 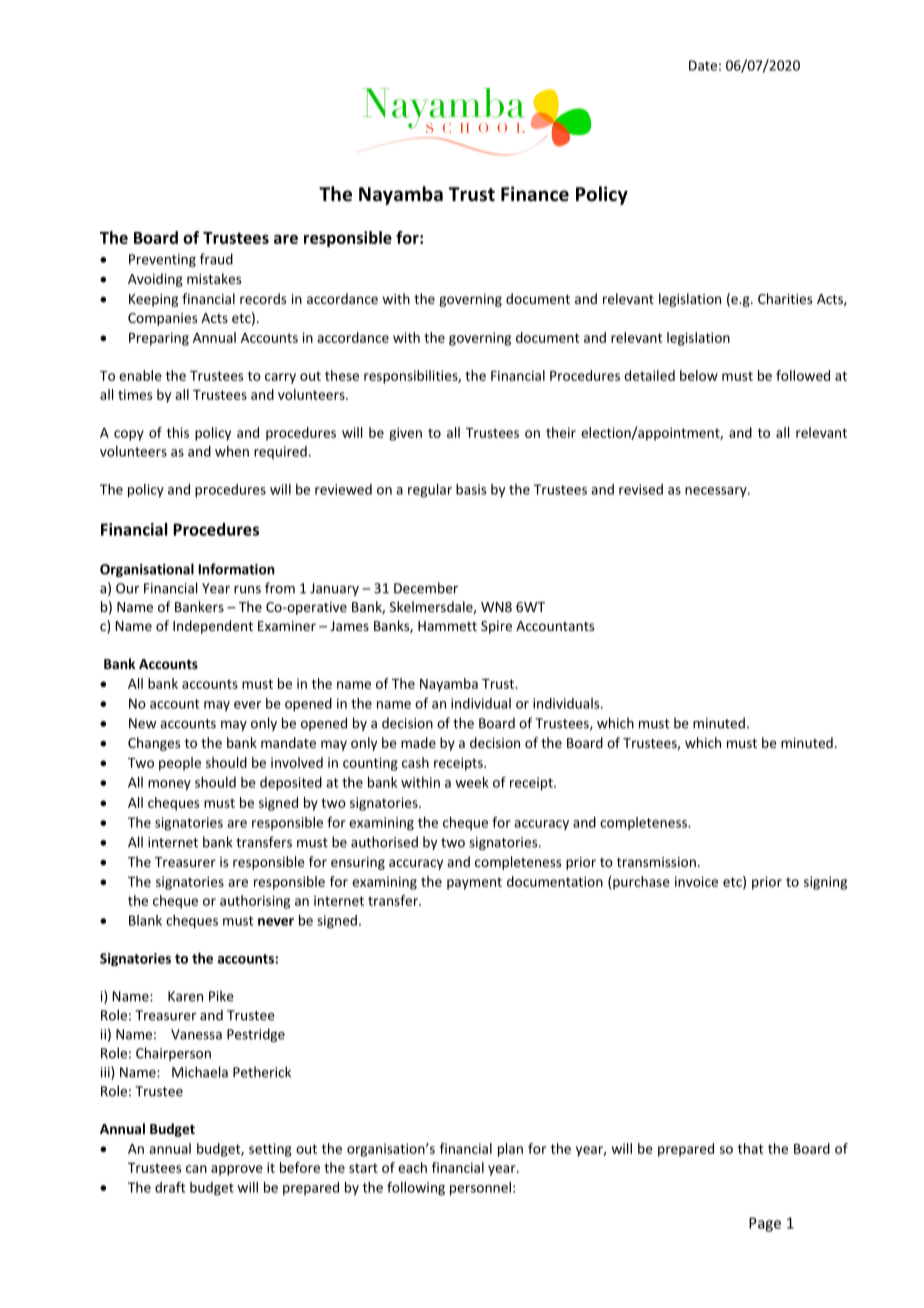 What do you see at coordinates (765, 1224) in the screenshot?
I see `Page` at bounding box center [765, 1224].
